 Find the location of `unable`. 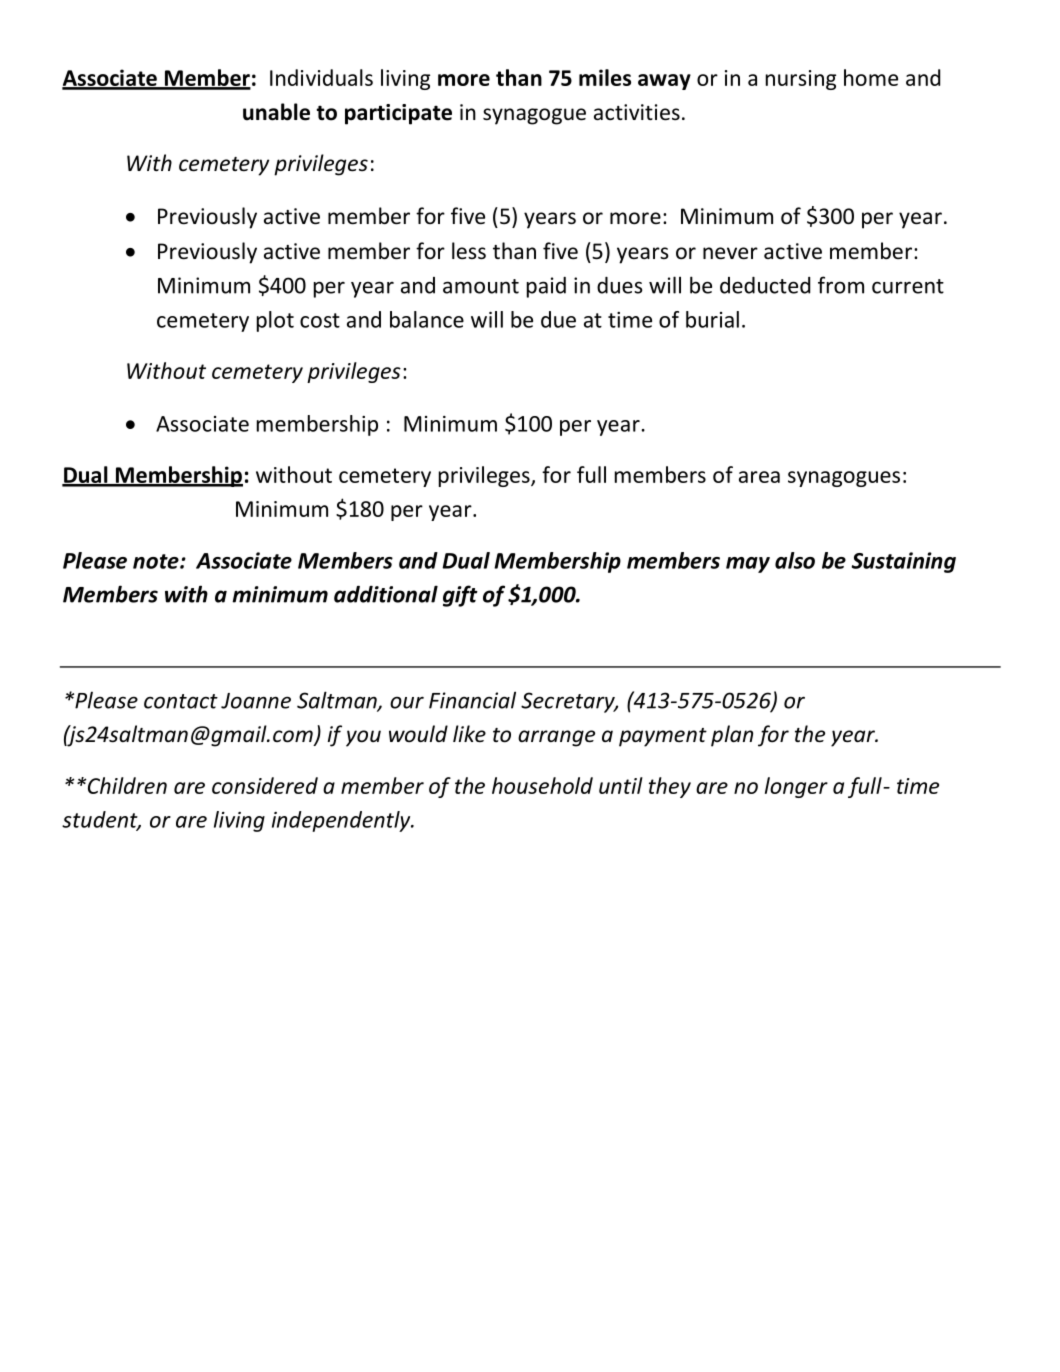

unable is located at coordinates (276, 112).
